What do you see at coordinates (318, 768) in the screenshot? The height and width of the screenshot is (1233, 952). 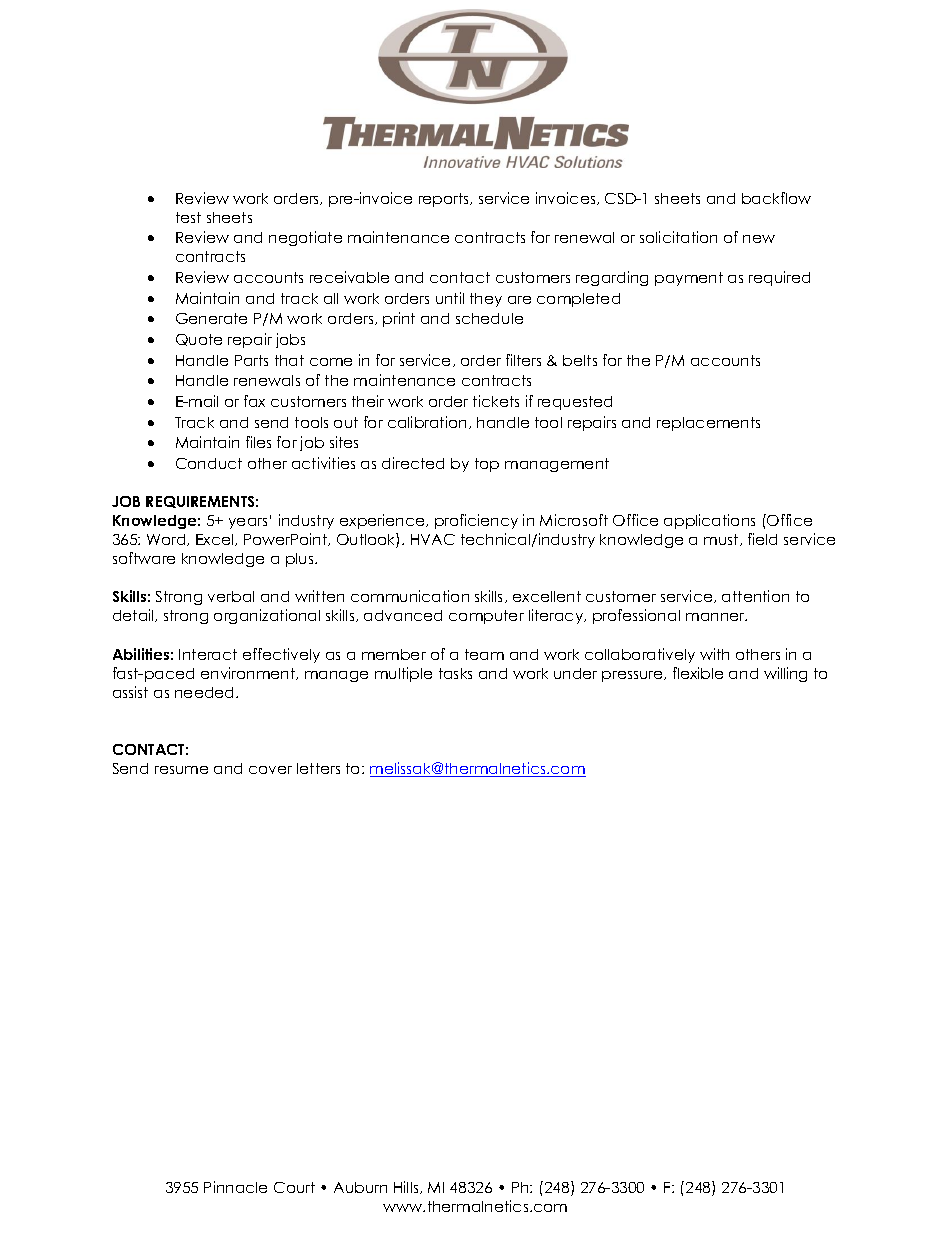 I see `letters` at bounding box center [318, 768].
